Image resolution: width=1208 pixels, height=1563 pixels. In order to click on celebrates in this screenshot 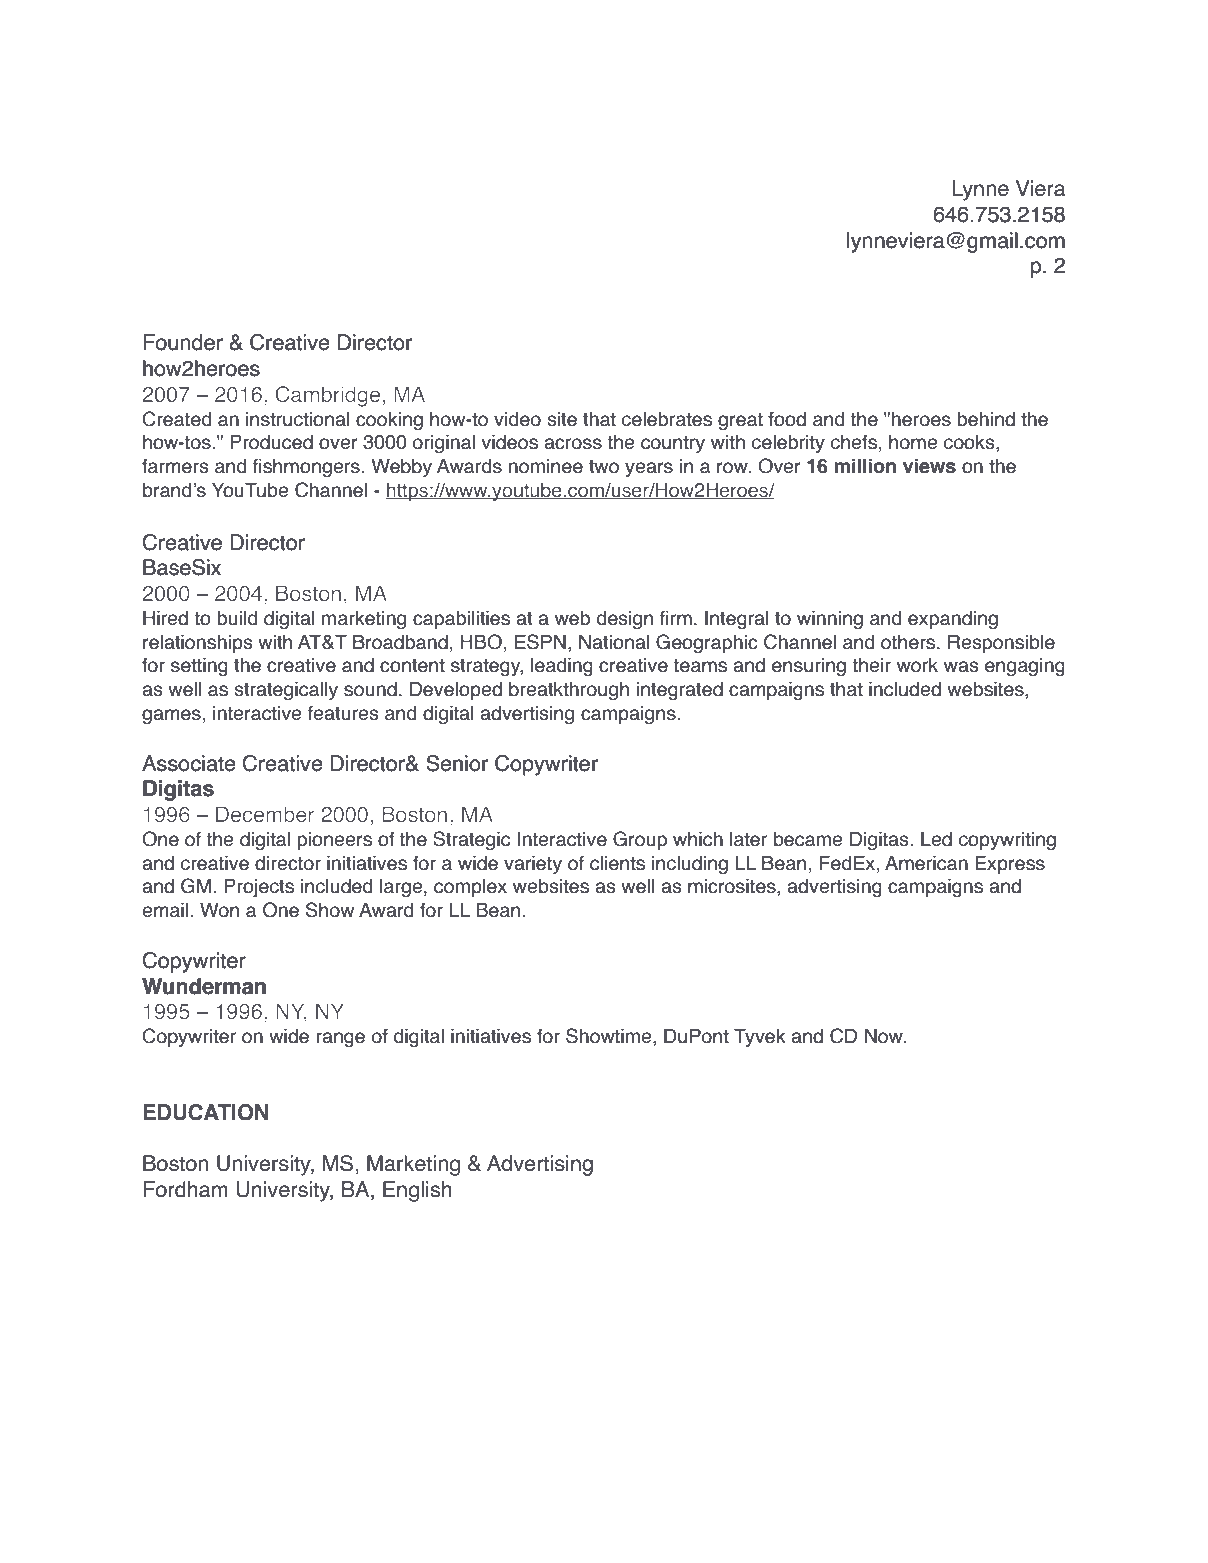, I will do `click(667, 419)`.
